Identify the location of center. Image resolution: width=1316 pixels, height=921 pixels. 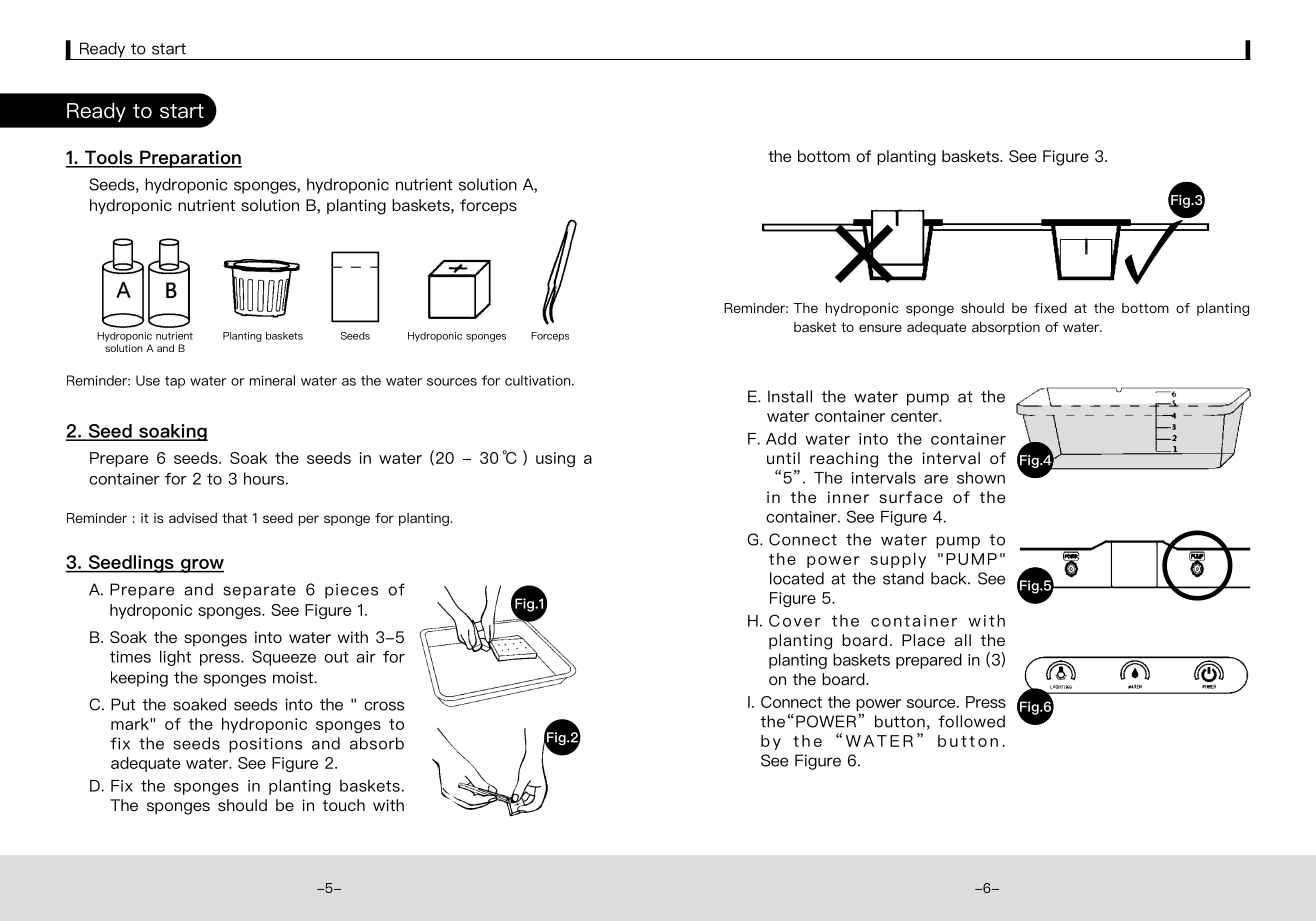
(916, 416).
